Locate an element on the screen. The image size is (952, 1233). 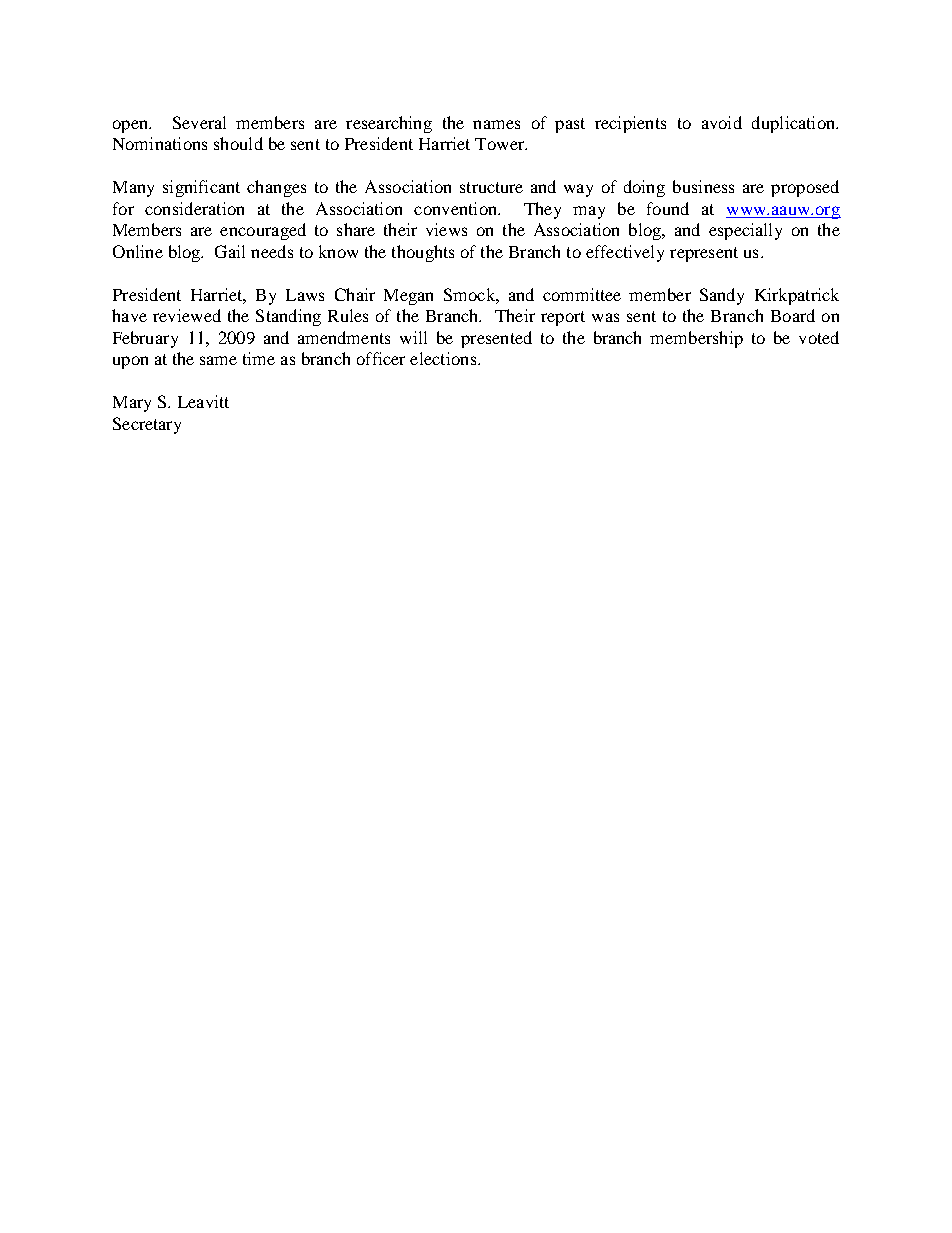
Sandy is located at coordinates (722, 296).
